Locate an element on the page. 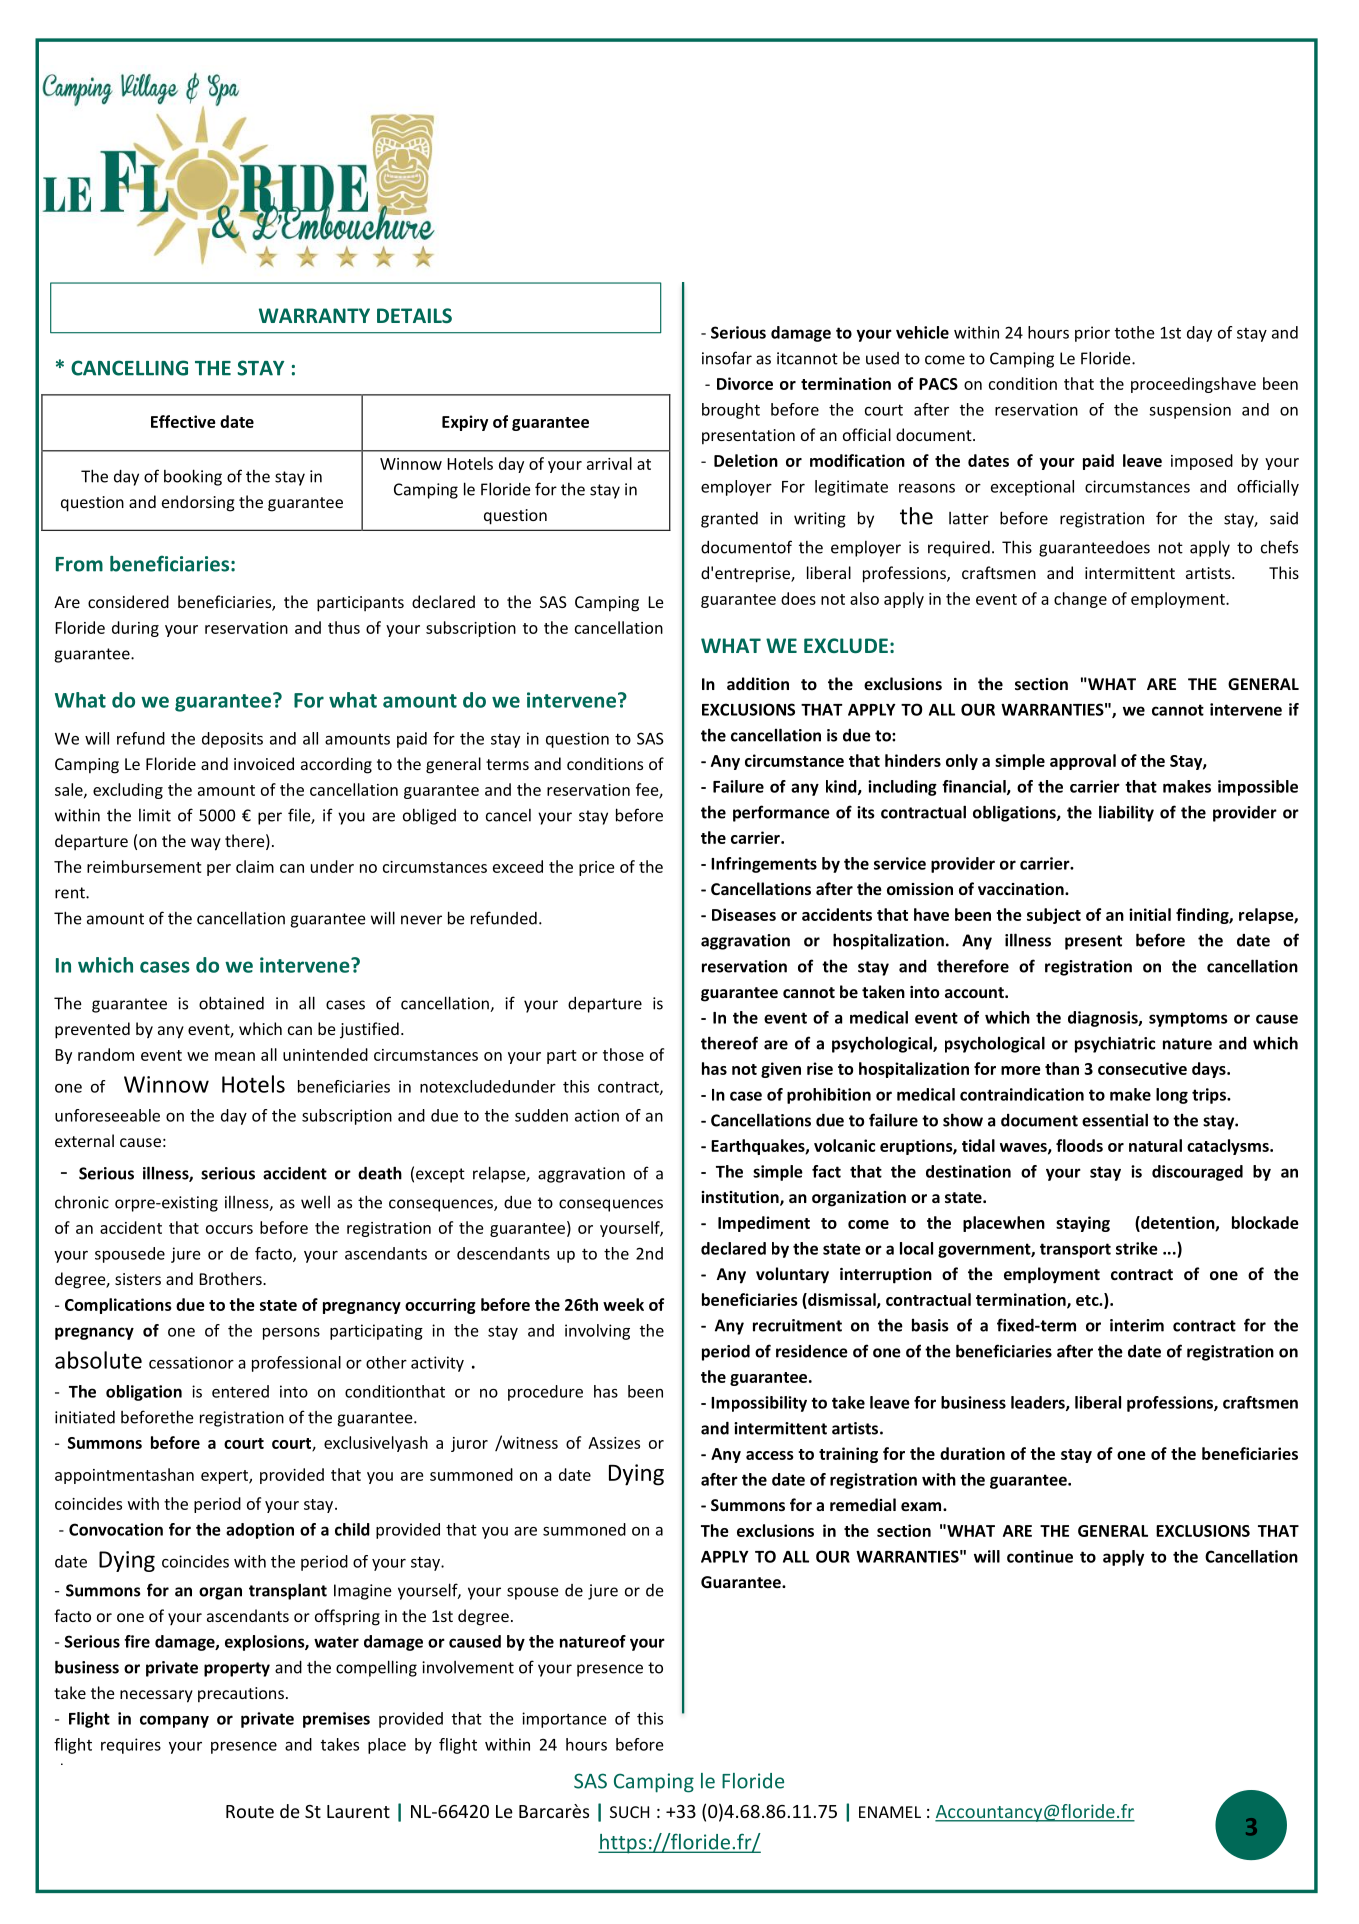 The height and width of the document is (1924, 1359). mean is located at coordinates (235, 1056).
